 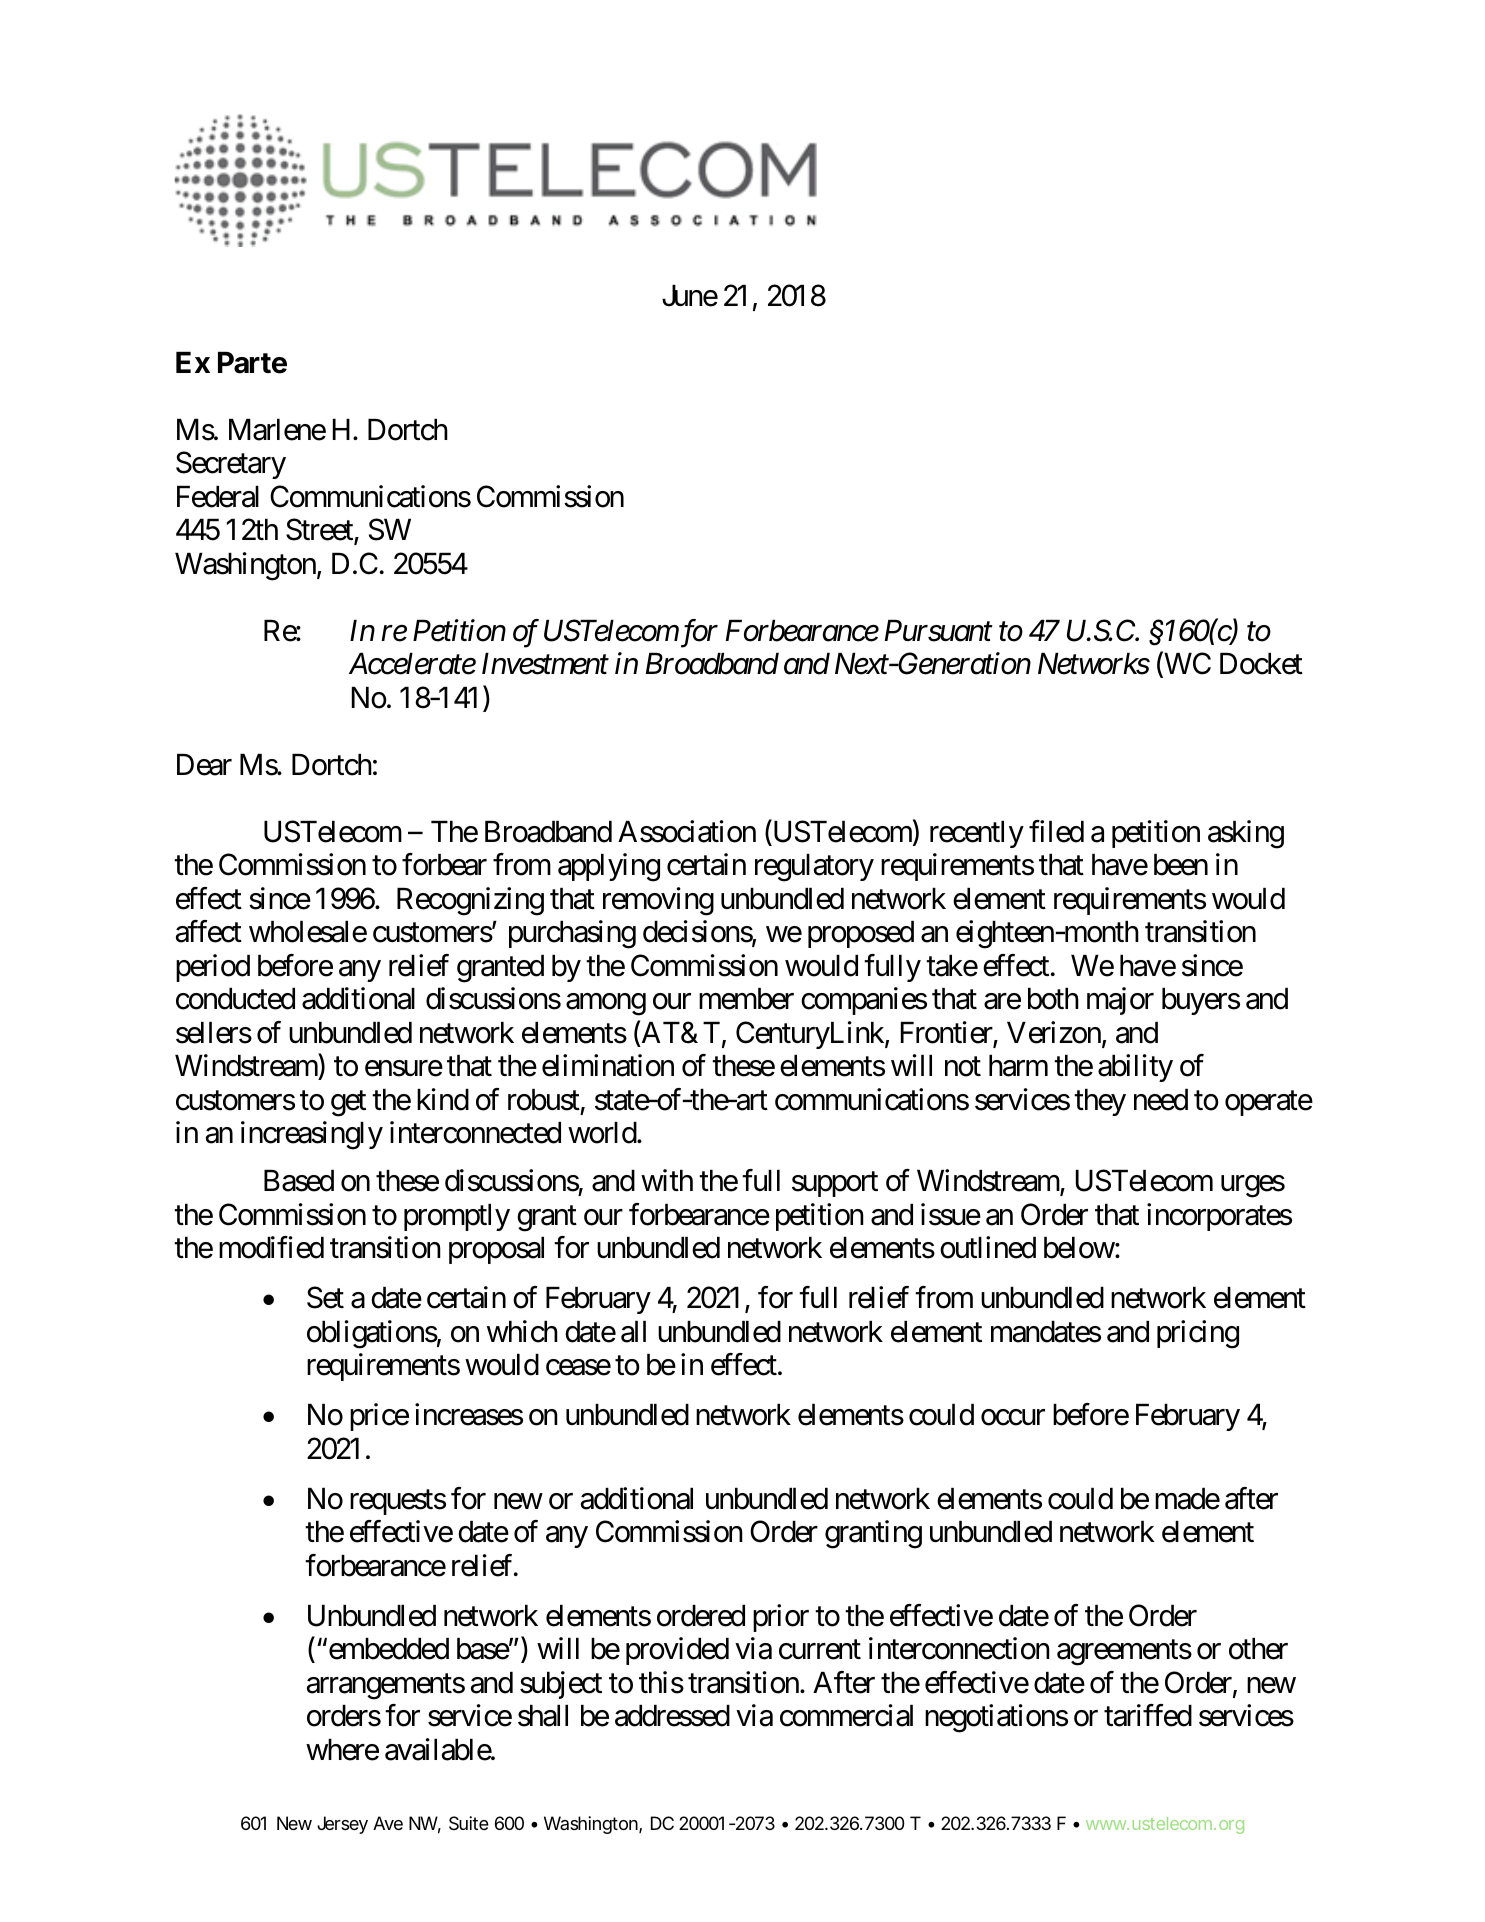 I want to click on Set, so click(x=325, y=1298).
